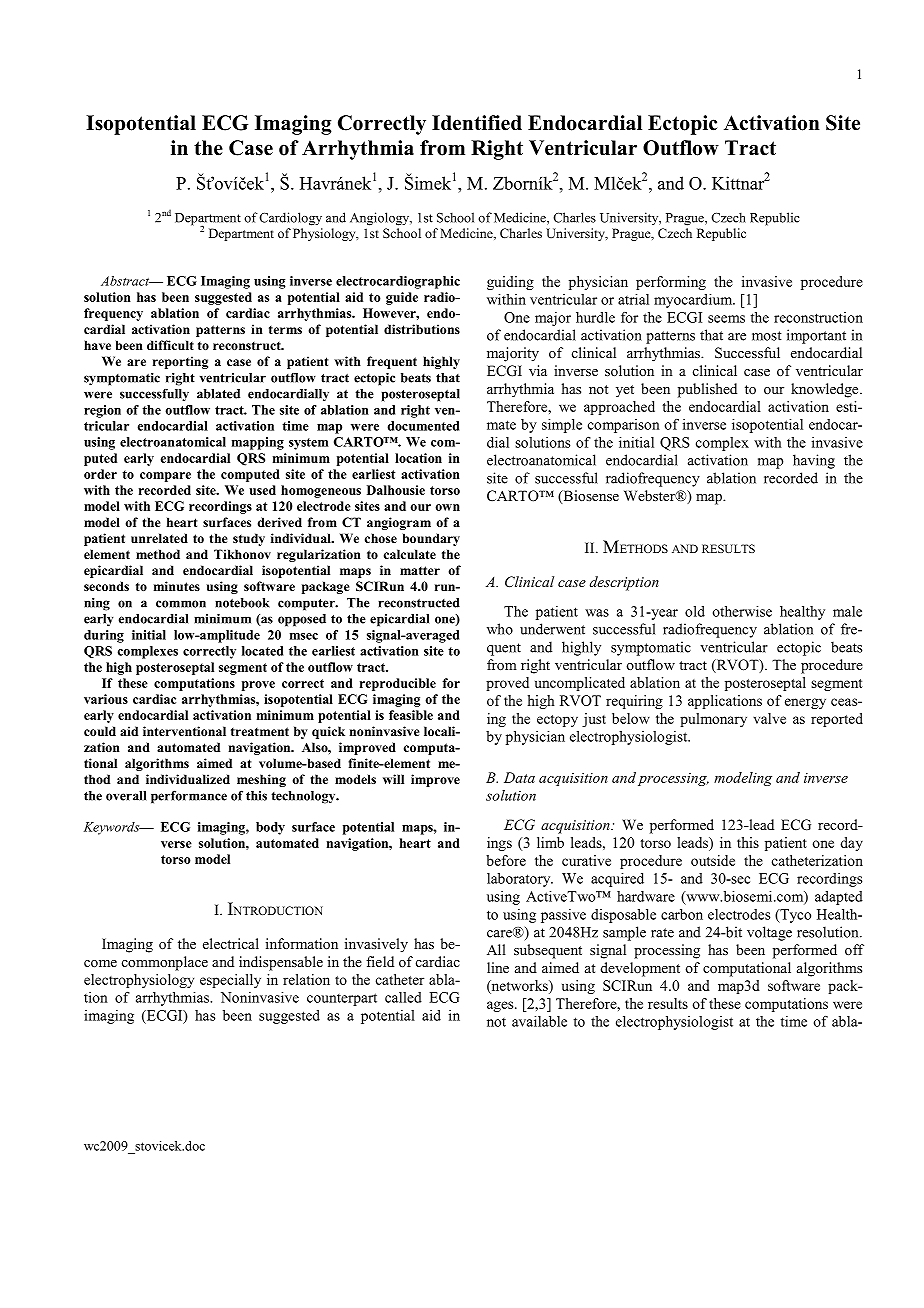  What do you see at coordinates (290, 219) in the screenshot?
I see `Cardiology` at bounding box center [290, 219].
